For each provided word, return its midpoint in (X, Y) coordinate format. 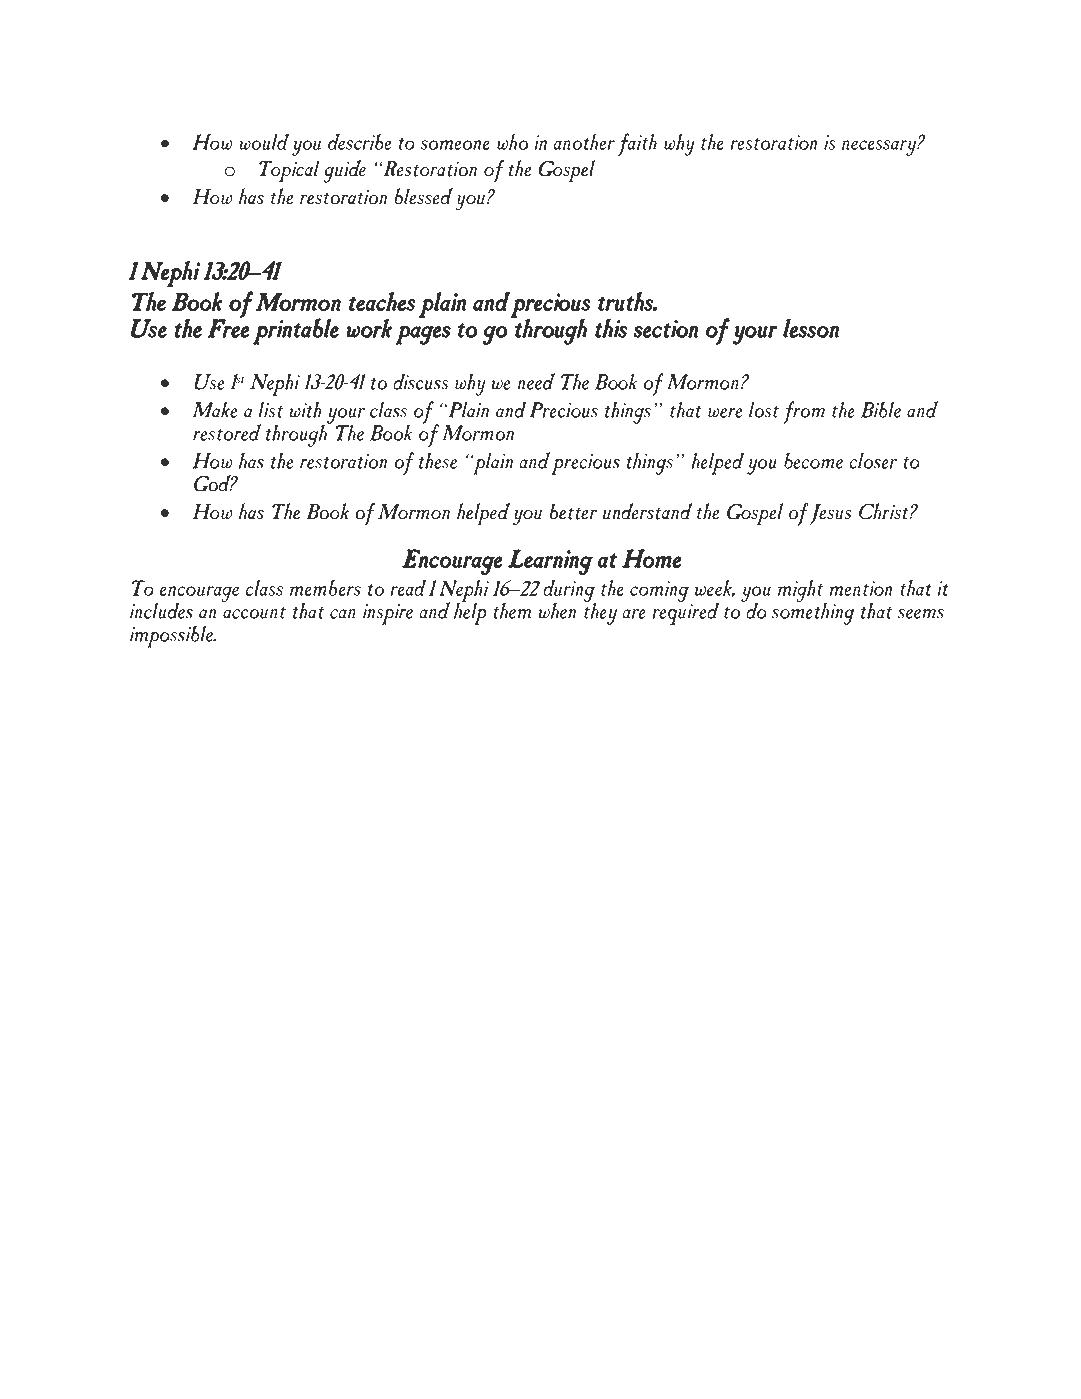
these (438, 460)
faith (637, 144)
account (254, 613)
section (666, 329)
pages (423, 335)
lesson (811, 328)
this (611, 328)
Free (228, 327)
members (325, 588)
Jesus (831, 514)
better (573, 511)
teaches (382, 301)
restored (227, 432)
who (512, 142)
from (804, 412)
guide (344, 171)
